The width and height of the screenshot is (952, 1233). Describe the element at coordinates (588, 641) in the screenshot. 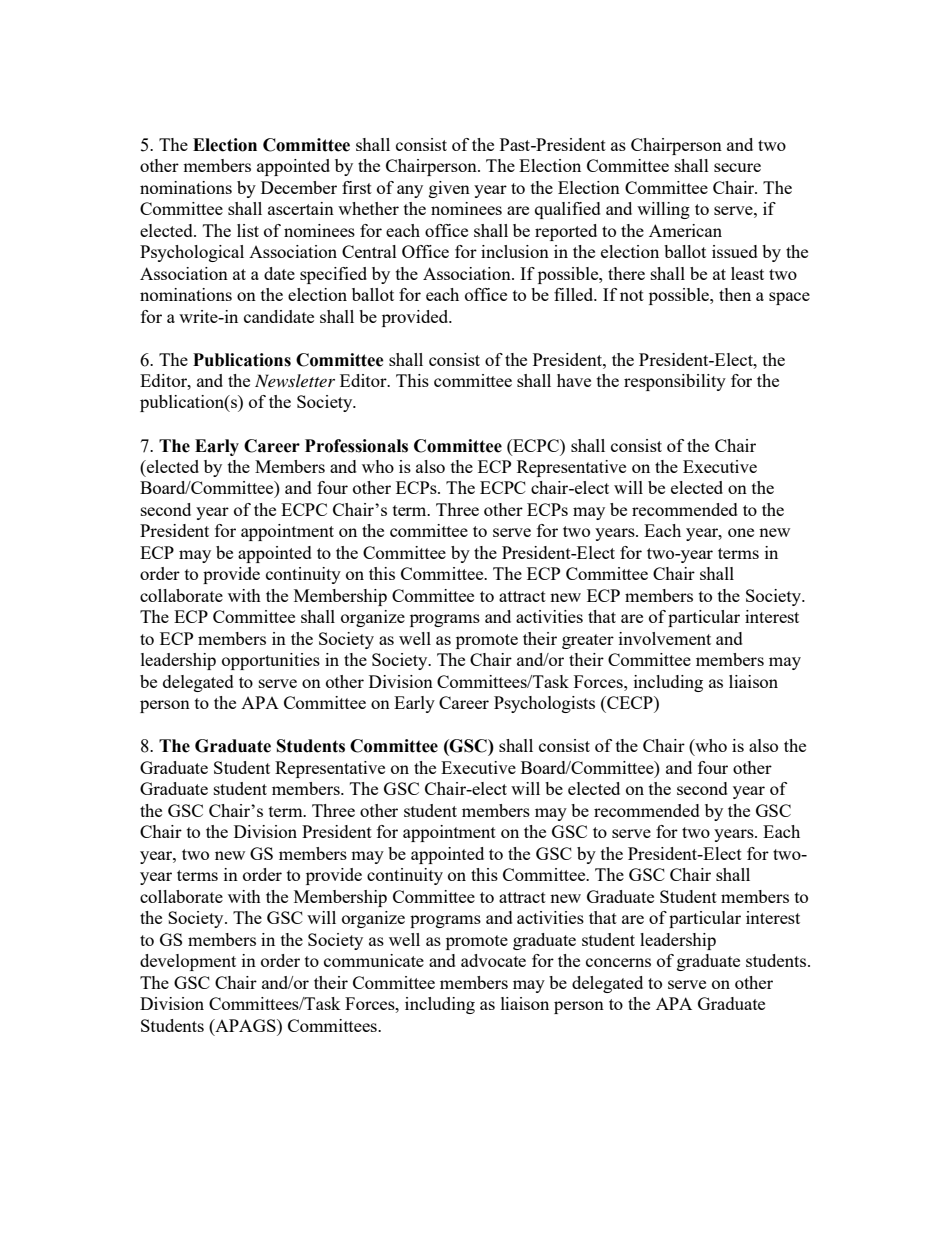

I see `greater` at that location.
